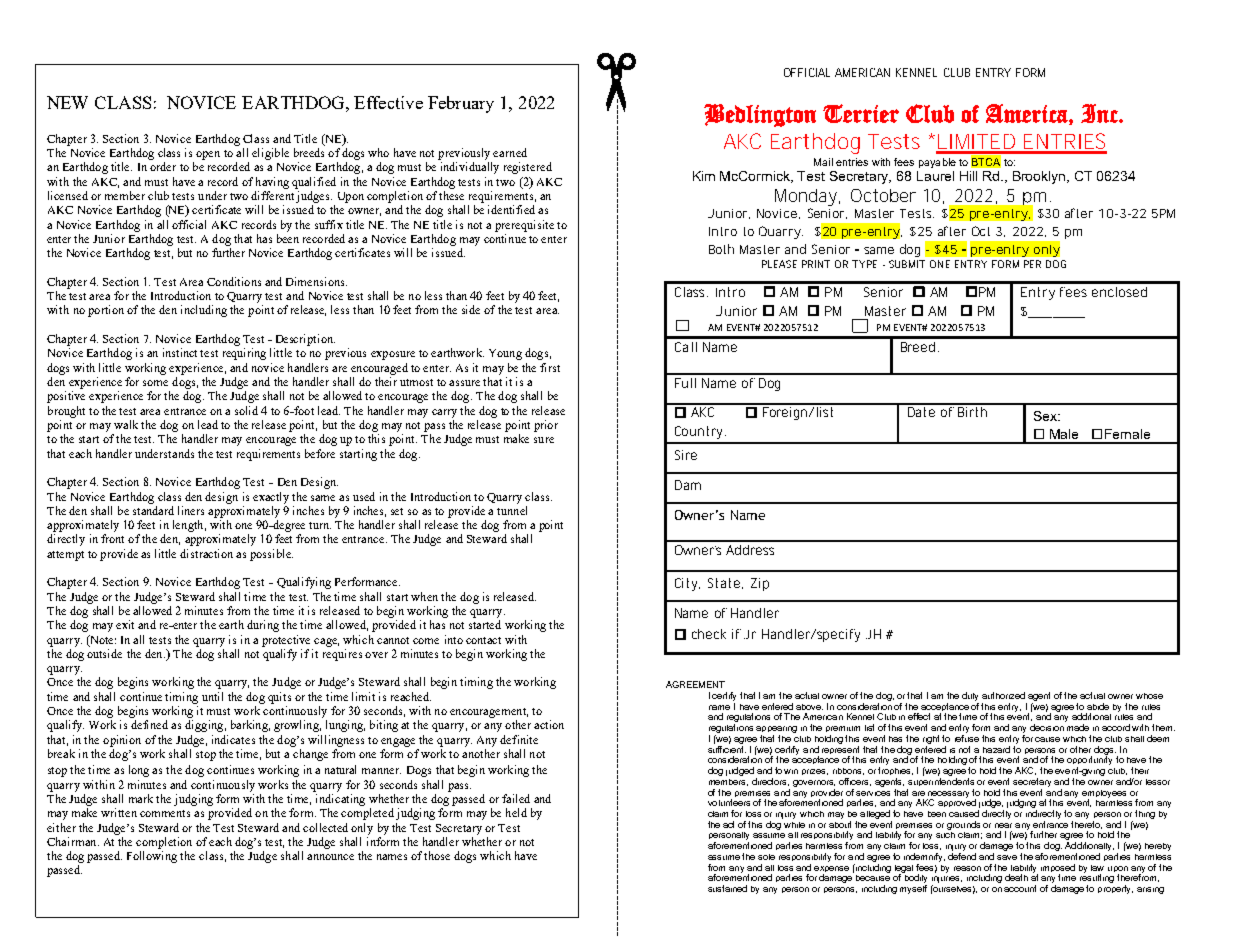 The height and width of the page is (952, 1233). Describe the element at coordinates (155, 383) in the page. I see `some` at that location.
